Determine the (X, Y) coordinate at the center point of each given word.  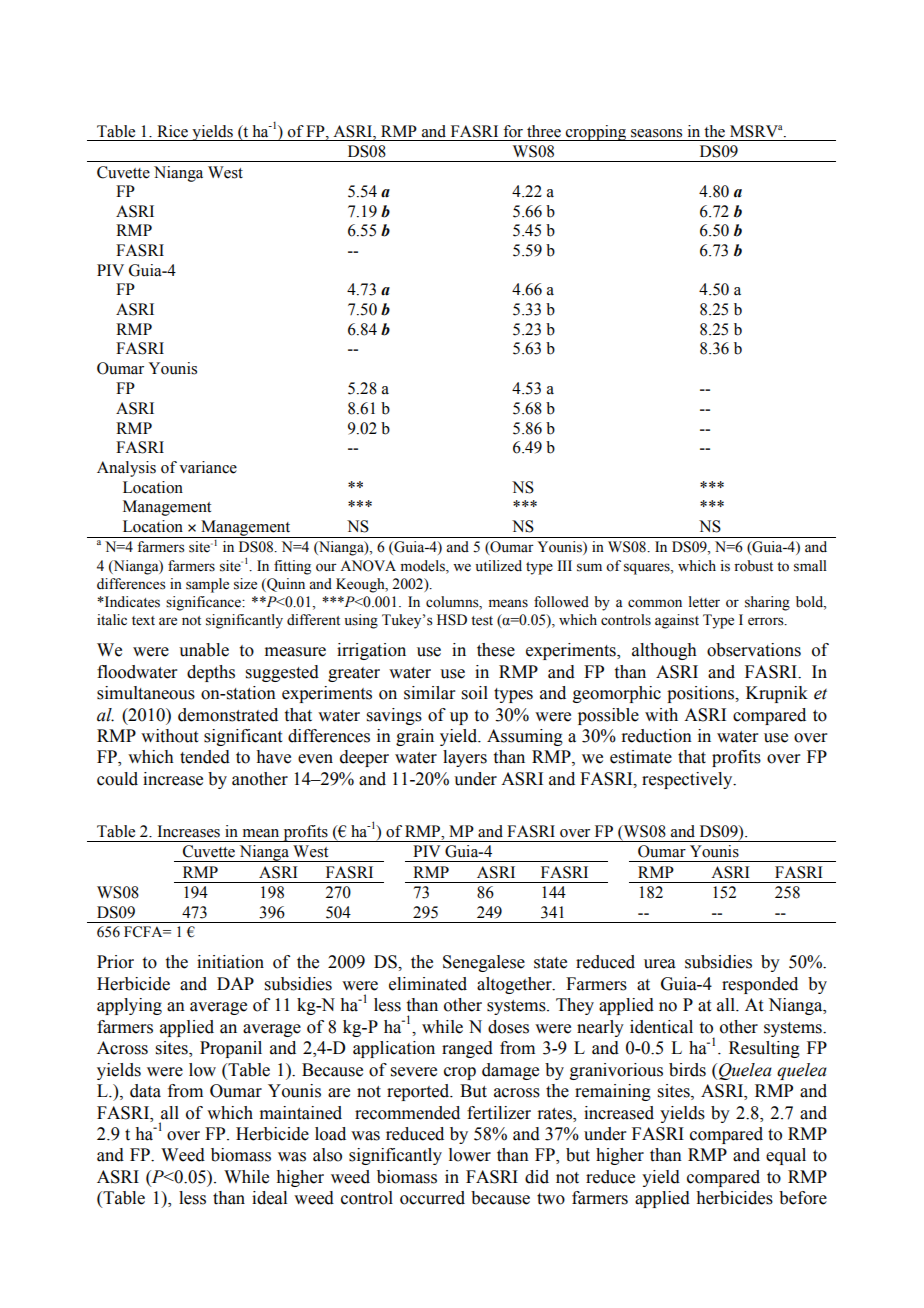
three (544, 131)
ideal (269, 1198)
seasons (656, 133)
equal (786, 1156)
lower (470, 1155)
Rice (172, 131)
